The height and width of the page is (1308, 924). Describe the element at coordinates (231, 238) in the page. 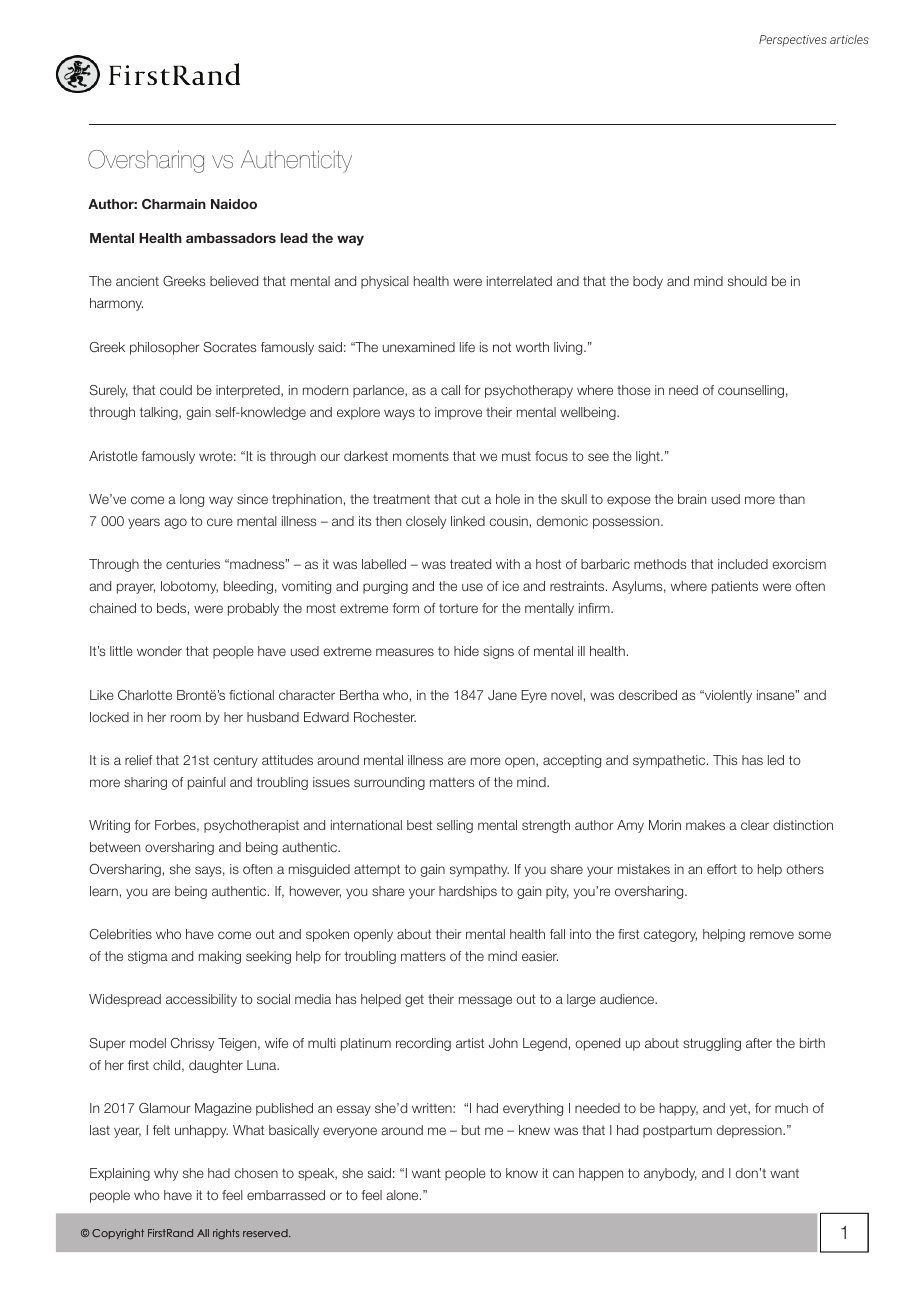

I see `ambassadors` at that location.
